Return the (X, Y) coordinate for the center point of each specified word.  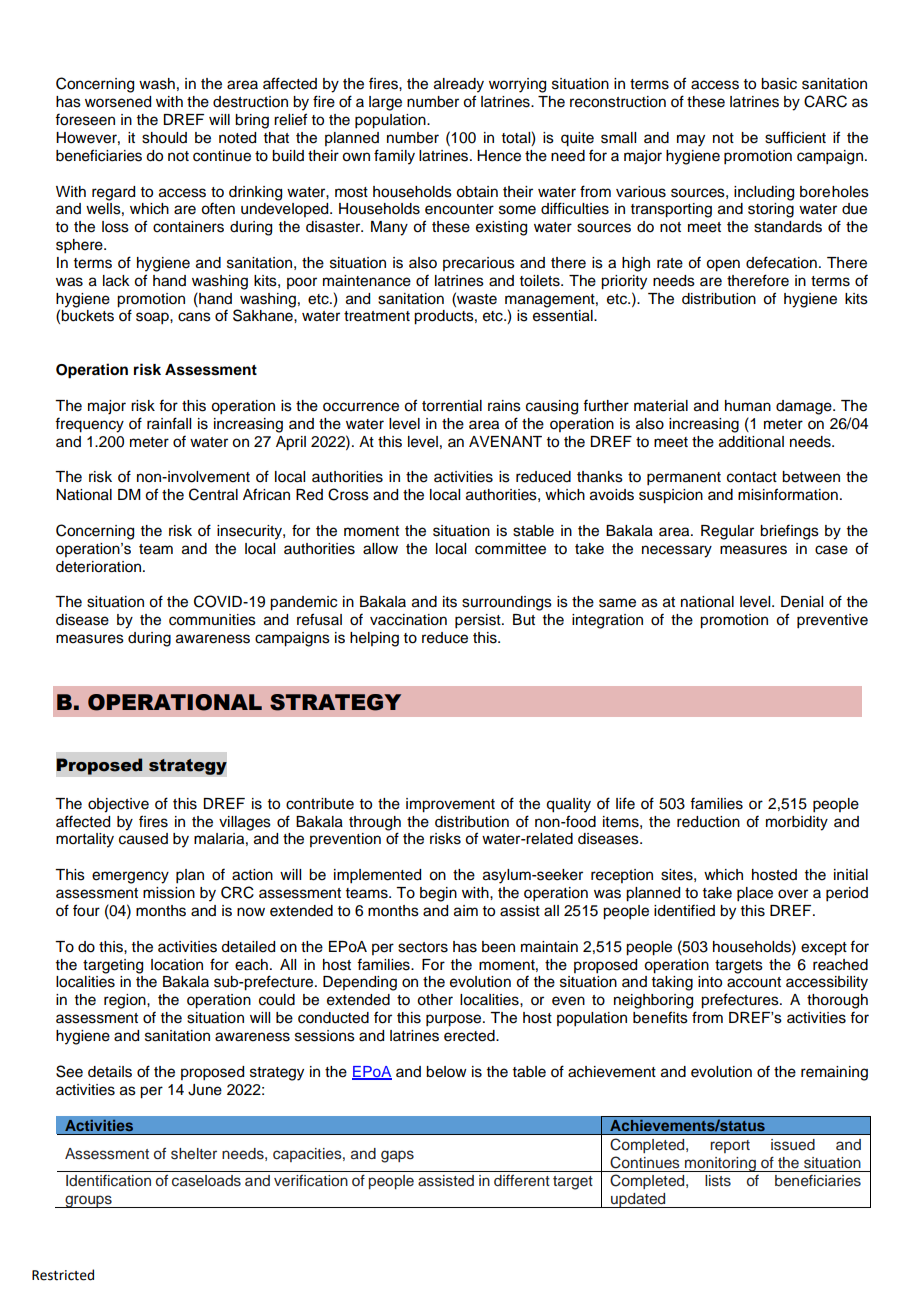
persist (479, 621)
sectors (423, 947)
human (748, 406)
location (177, 965)
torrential (452, 406)
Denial (802, 602)
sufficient (795, 137)
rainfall (169, 423)
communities (212, 620)
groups (88, 1201)
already (459, 85)
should (164, 138)
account (754, 982)
